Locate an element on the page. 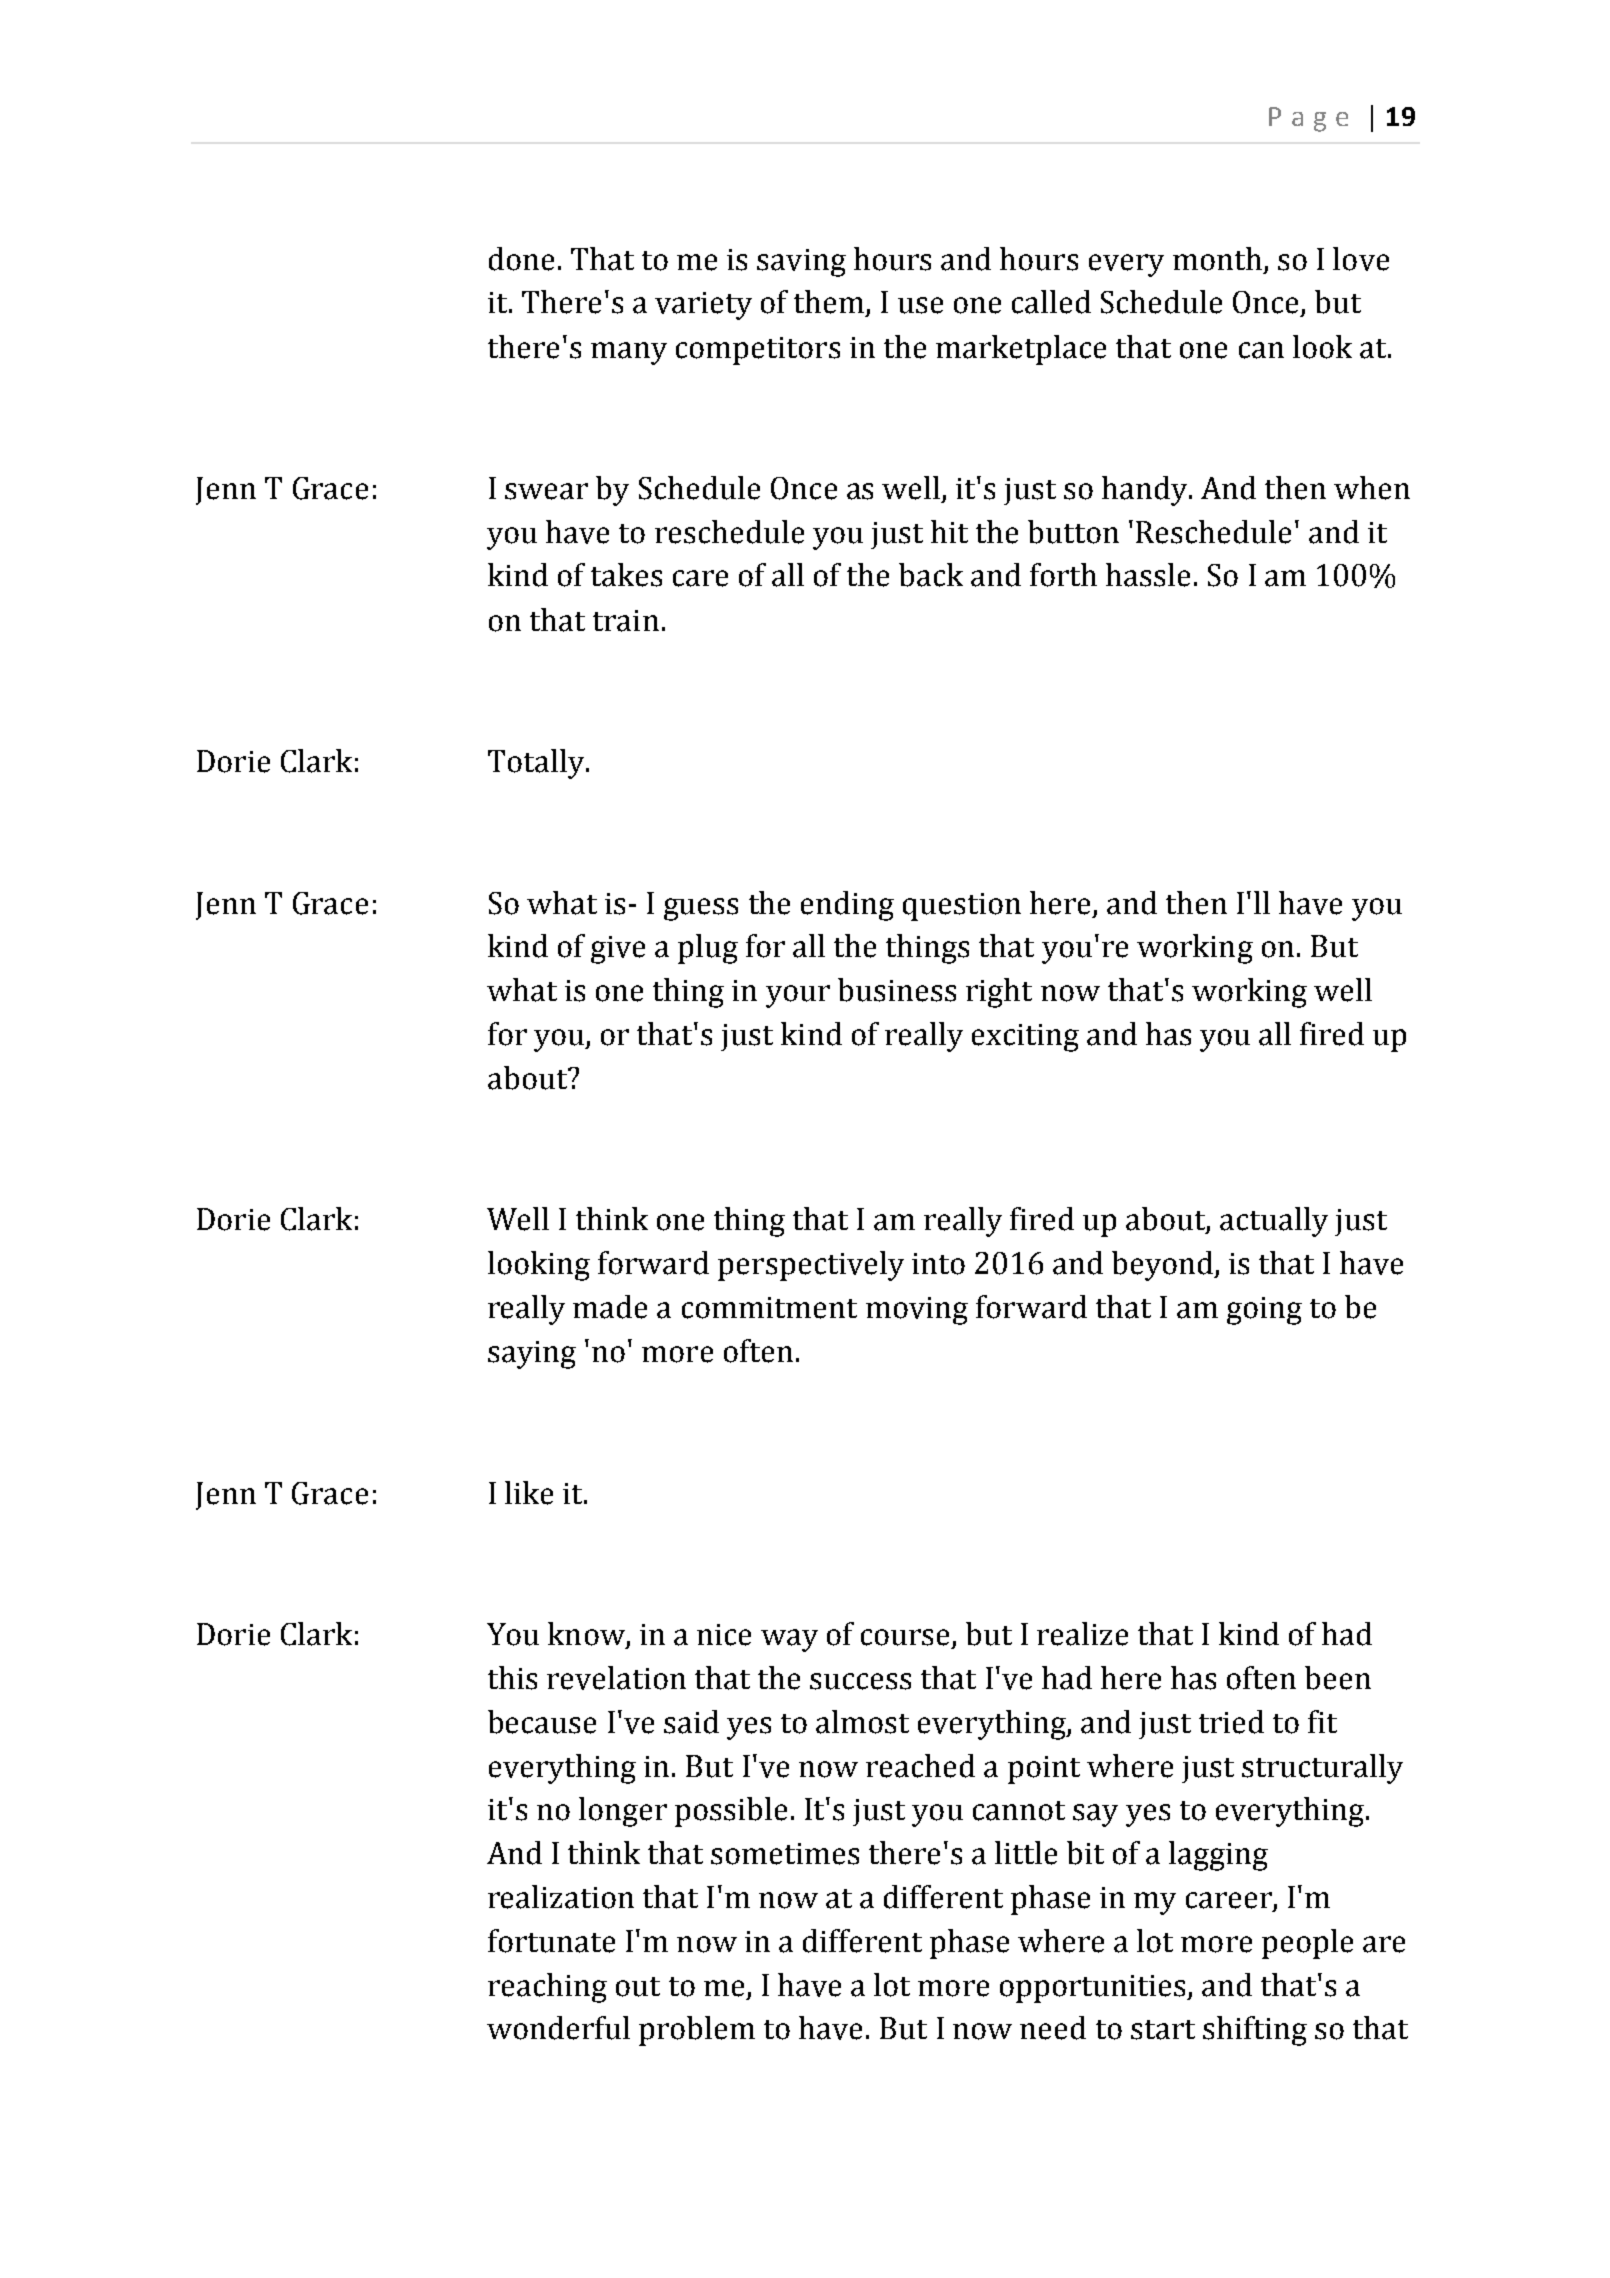  Totally is located at coordinates (537, 764).
